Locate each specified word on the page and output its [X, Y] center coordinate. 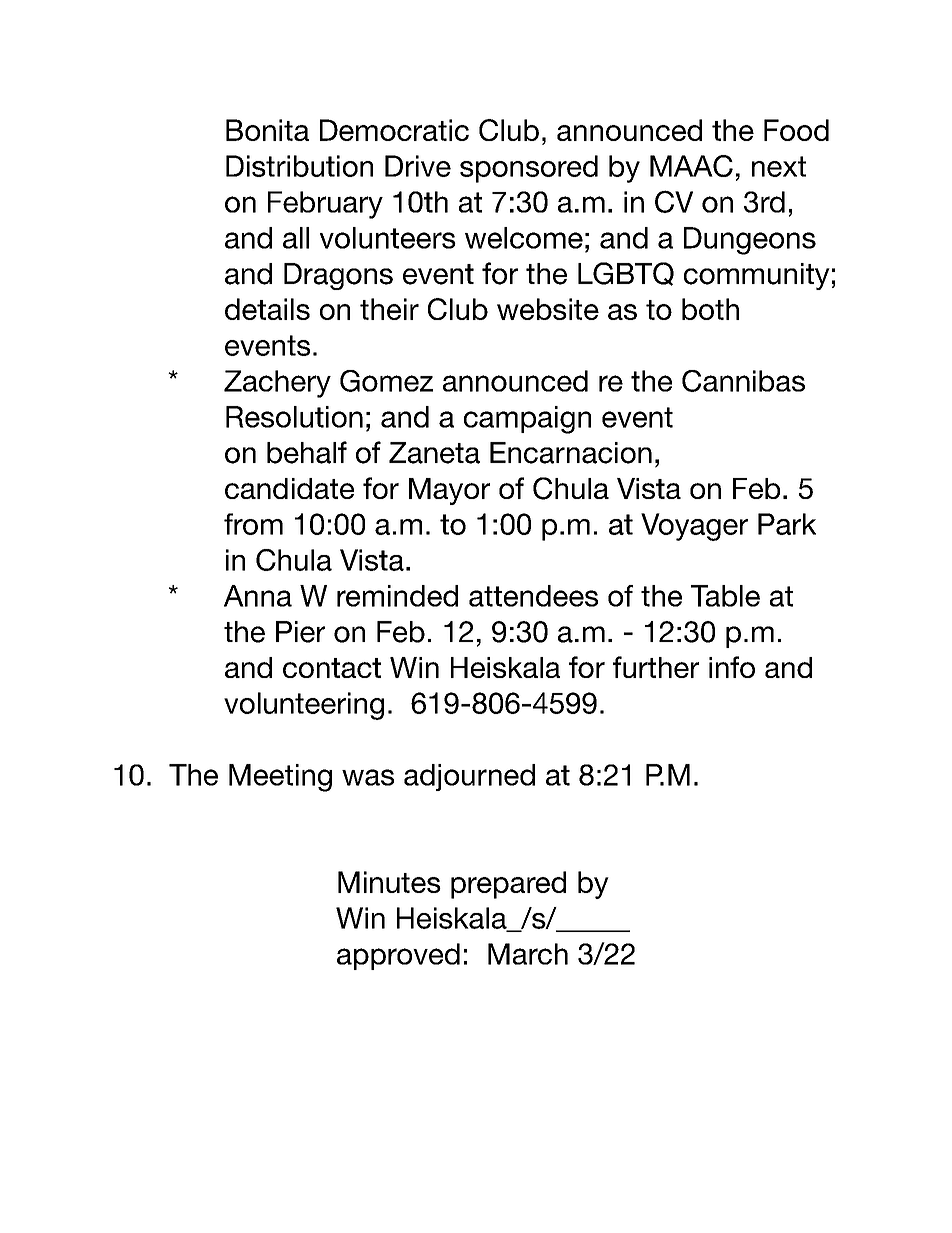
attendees [533, 596]
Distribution [299, 166]
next [779, 166]
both [710, 309]
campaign [527, 420]
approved [398, 956]
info [732, 667]
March [528, 954]
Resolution [294, 417]
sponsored [529, 169]
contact [332, 668]
